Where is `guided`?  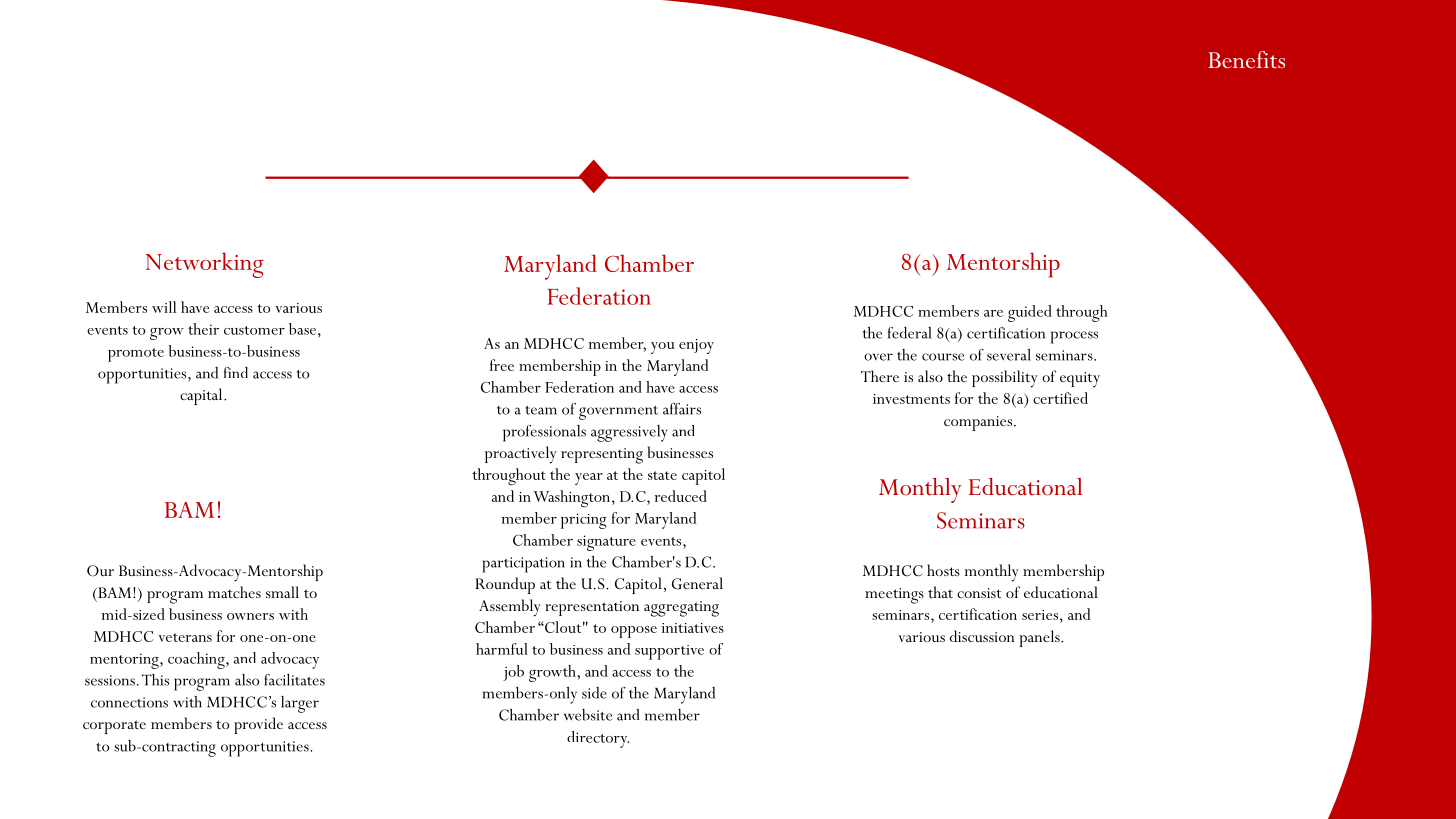 guided is located at coordinates (1030, 313).
